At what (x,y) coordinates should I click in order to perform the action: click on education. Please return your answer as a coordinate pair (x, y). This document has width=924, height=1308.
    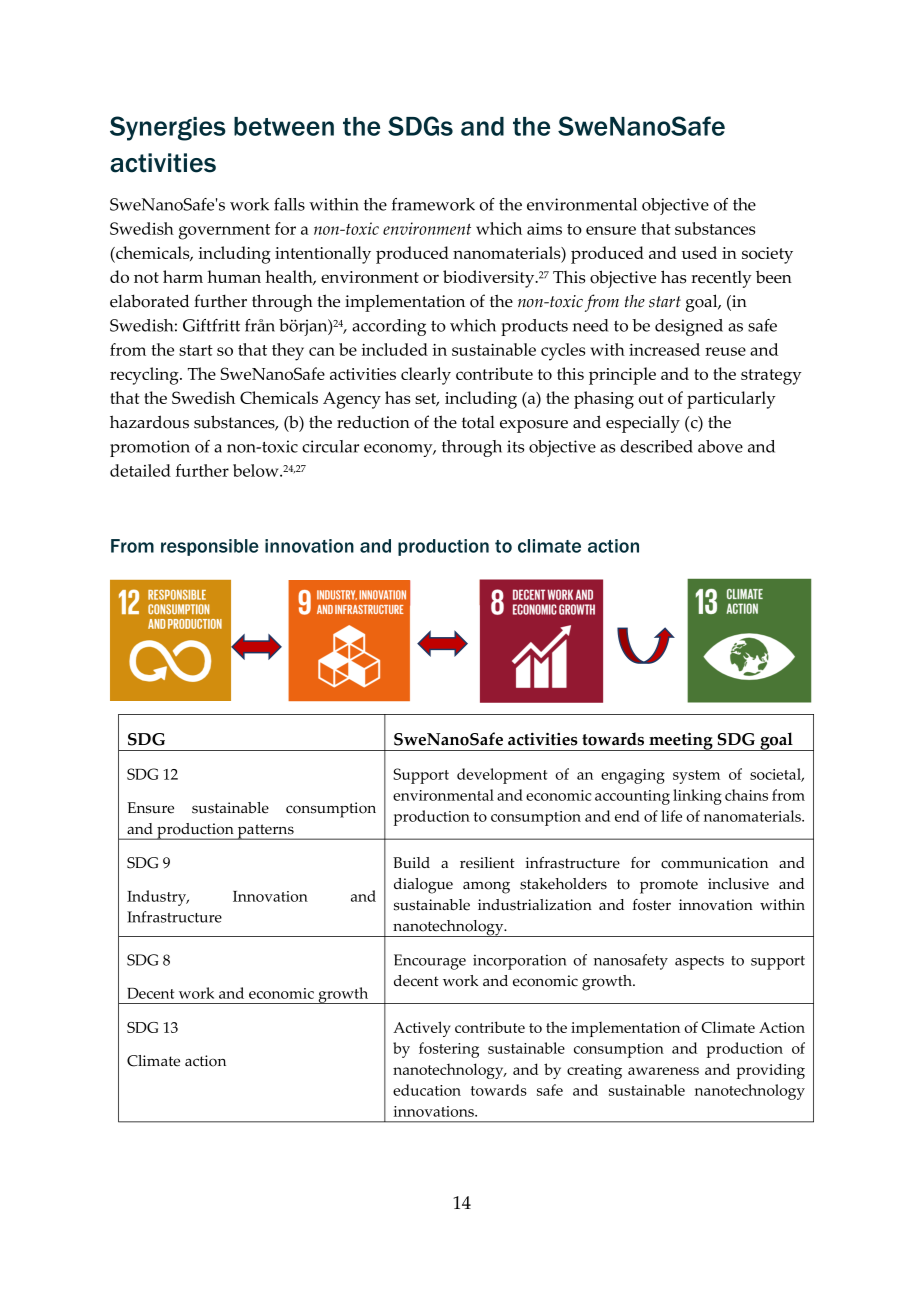
    Looking at the image, I should click on (427, 1090).
